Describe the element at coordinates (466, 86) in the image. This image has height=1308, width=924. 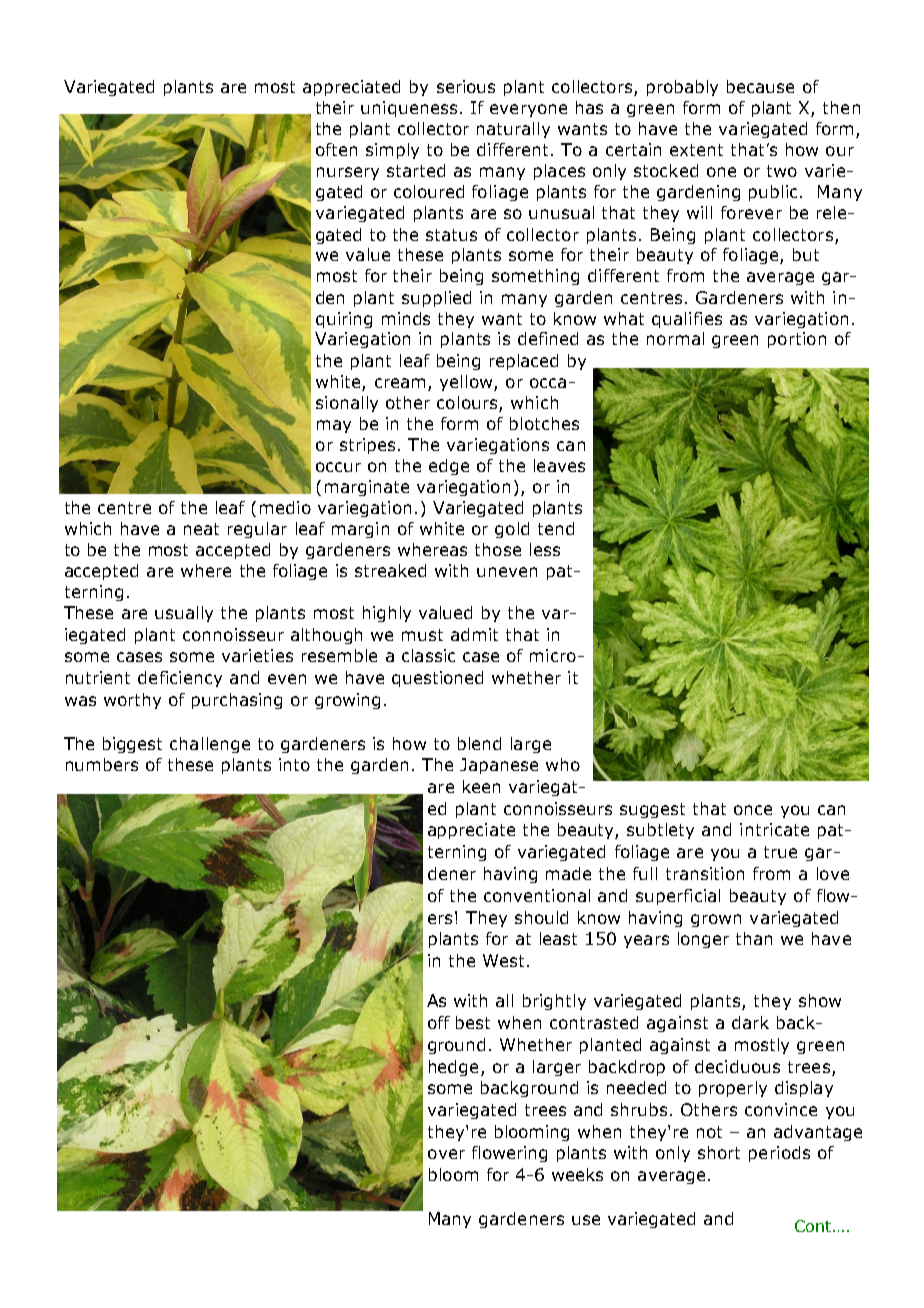
I see `serious` at that location.
